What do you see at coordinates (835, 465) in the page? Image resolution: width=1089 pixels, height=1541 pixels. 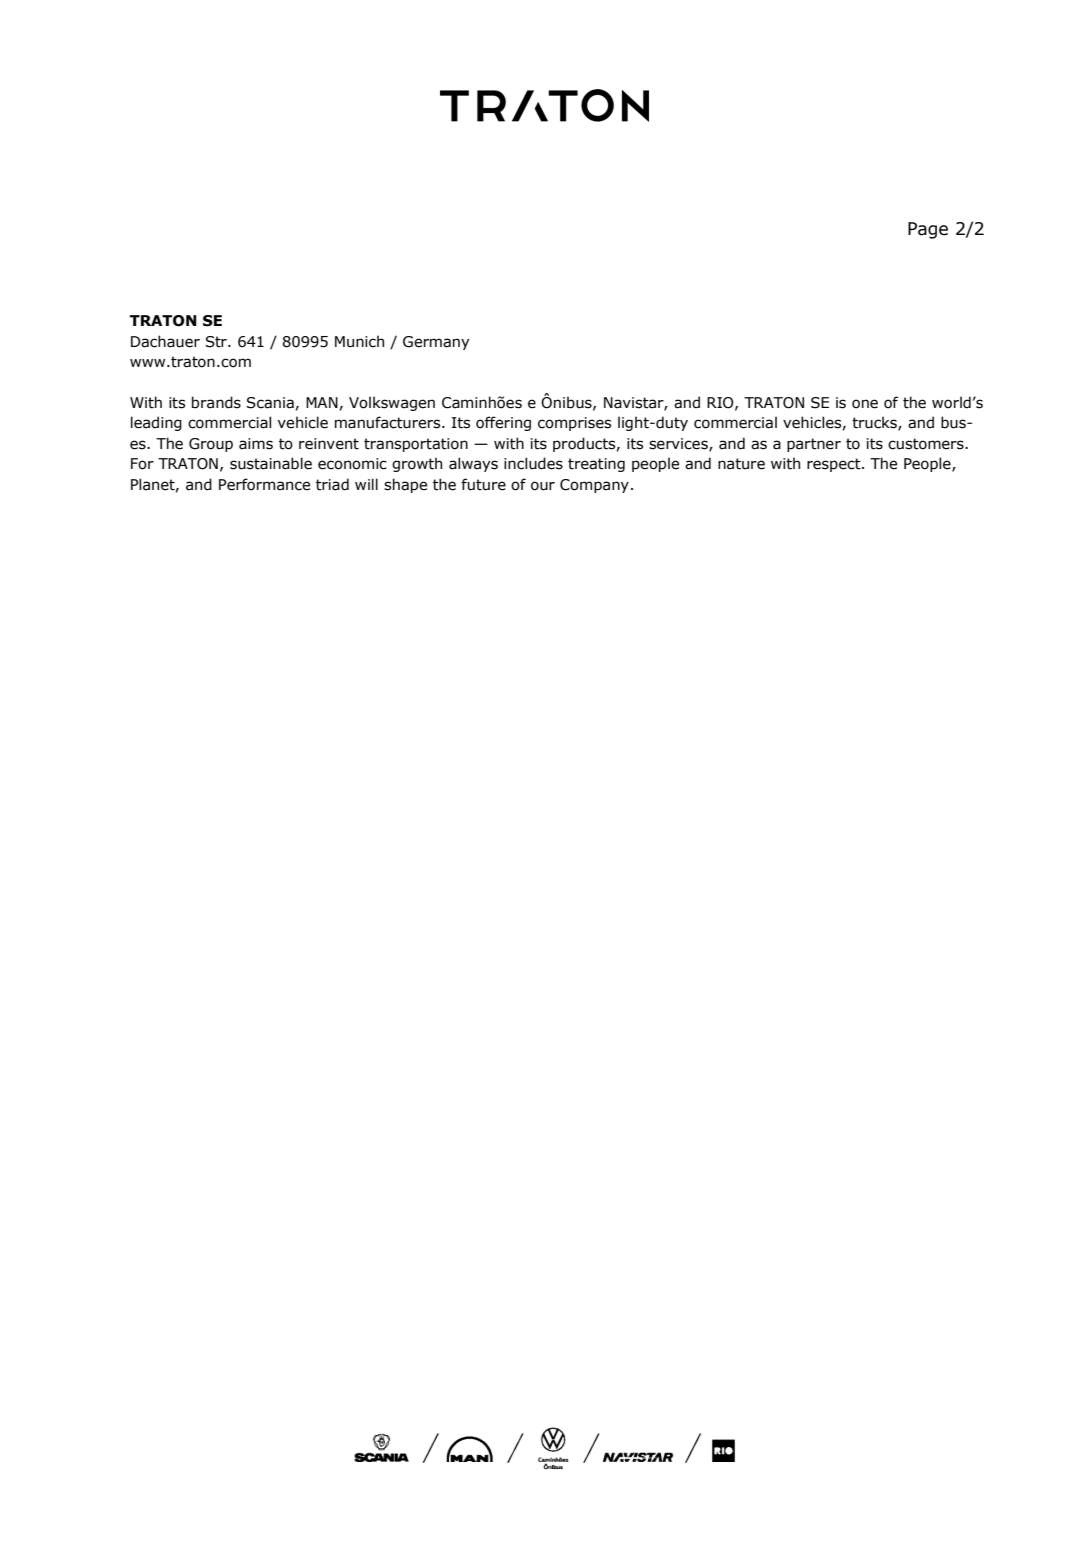 I see `respect` at bounding box center [835, 465].
